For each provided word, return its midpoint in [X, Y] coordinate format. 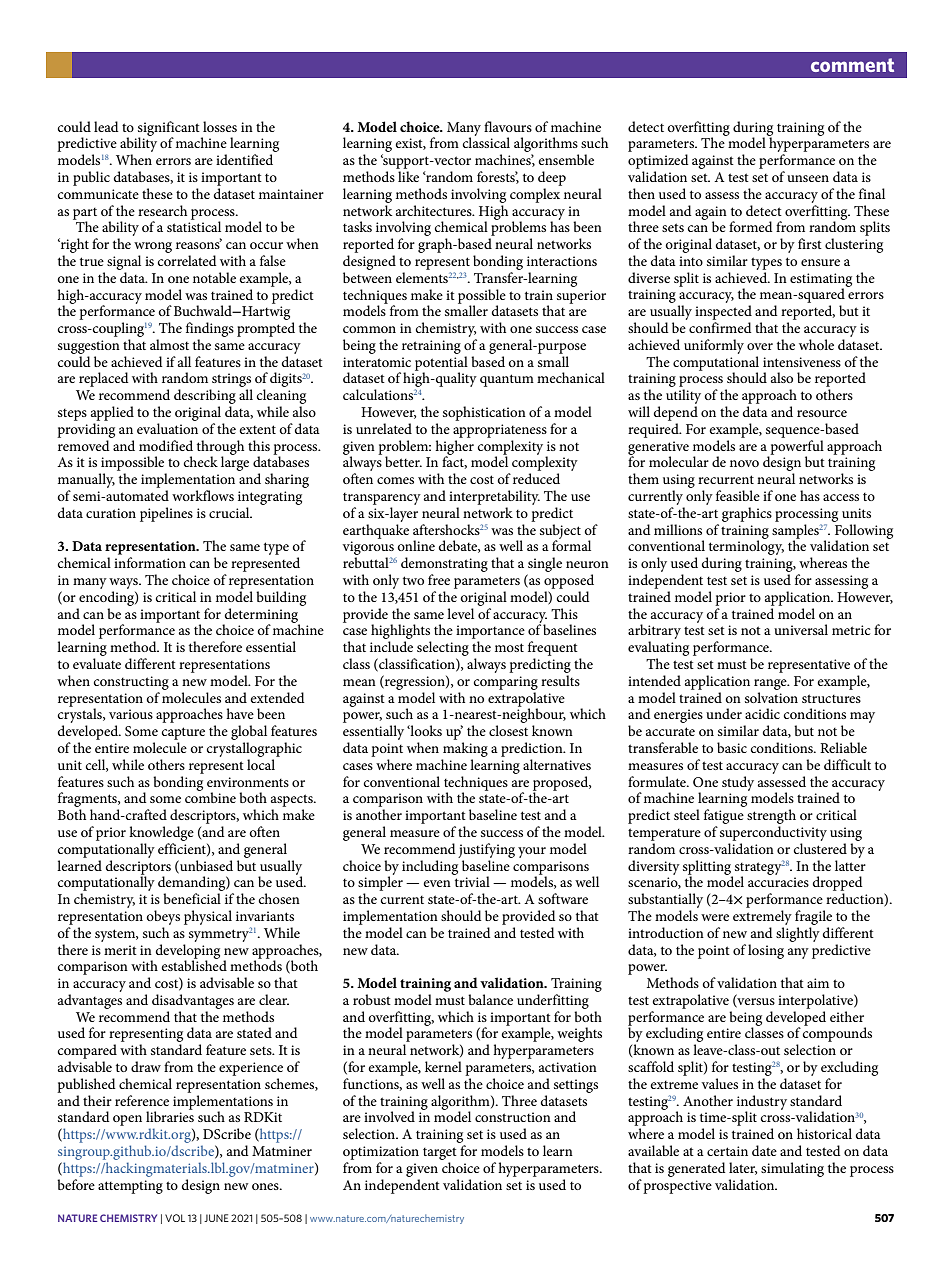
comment [852, 65]
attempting [130, 1187]
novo [744, 463]
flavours [508, 126]
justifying [486, 850]
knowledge [161, 833]
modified [166, 445]
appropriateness [500, 431]
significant [170, 129]
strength [771, 816]
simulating [792, 1169]
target [440, 1153]
